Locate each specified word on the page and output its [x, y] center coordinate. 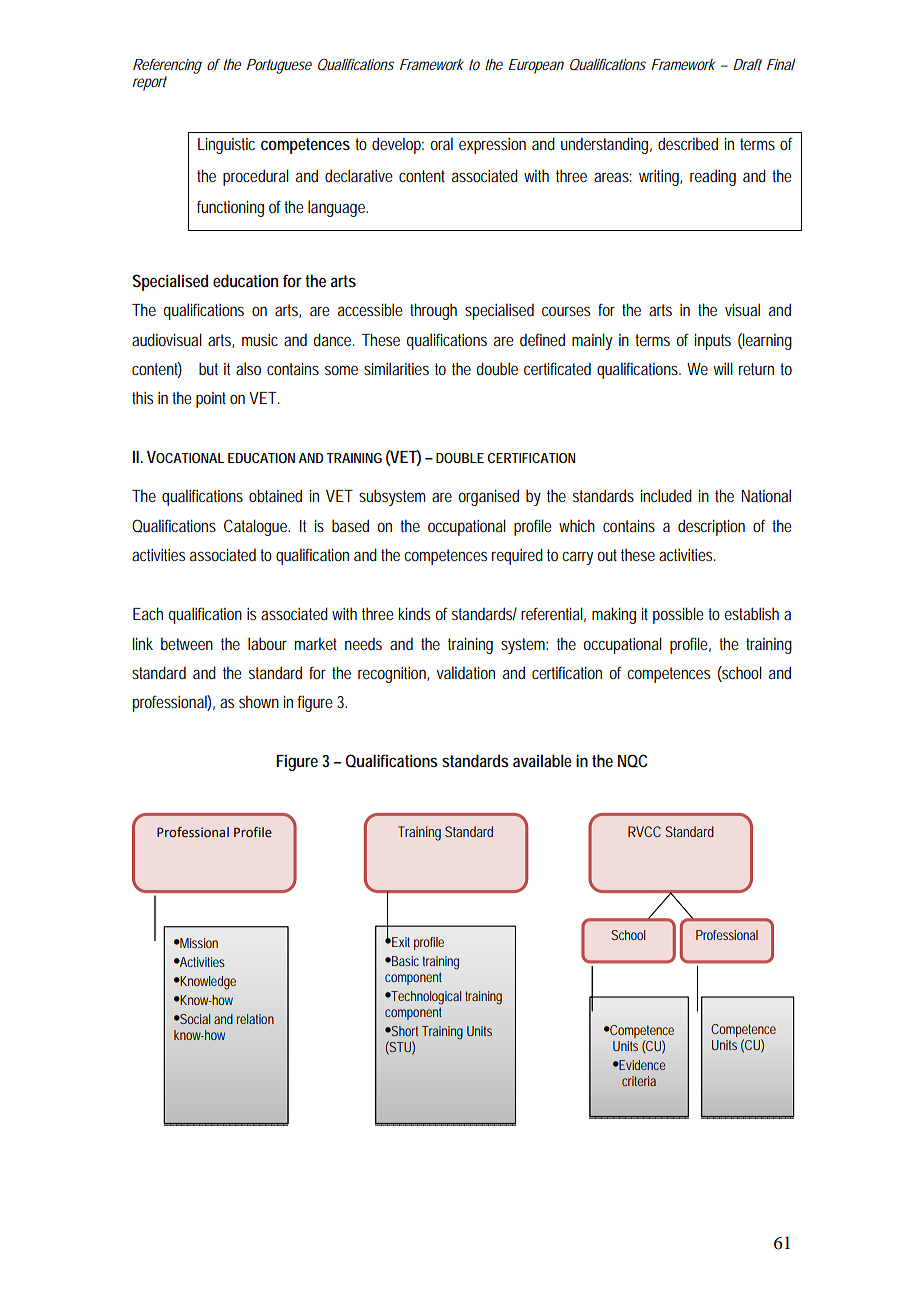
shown [259, 701]
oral [441, 143]
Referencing [167, 66]
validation [466, 672]
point [211, 400]
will [723, 368]
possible [678, 615]
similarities [396, 368]
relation [255, 1019]
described [688, 143]
